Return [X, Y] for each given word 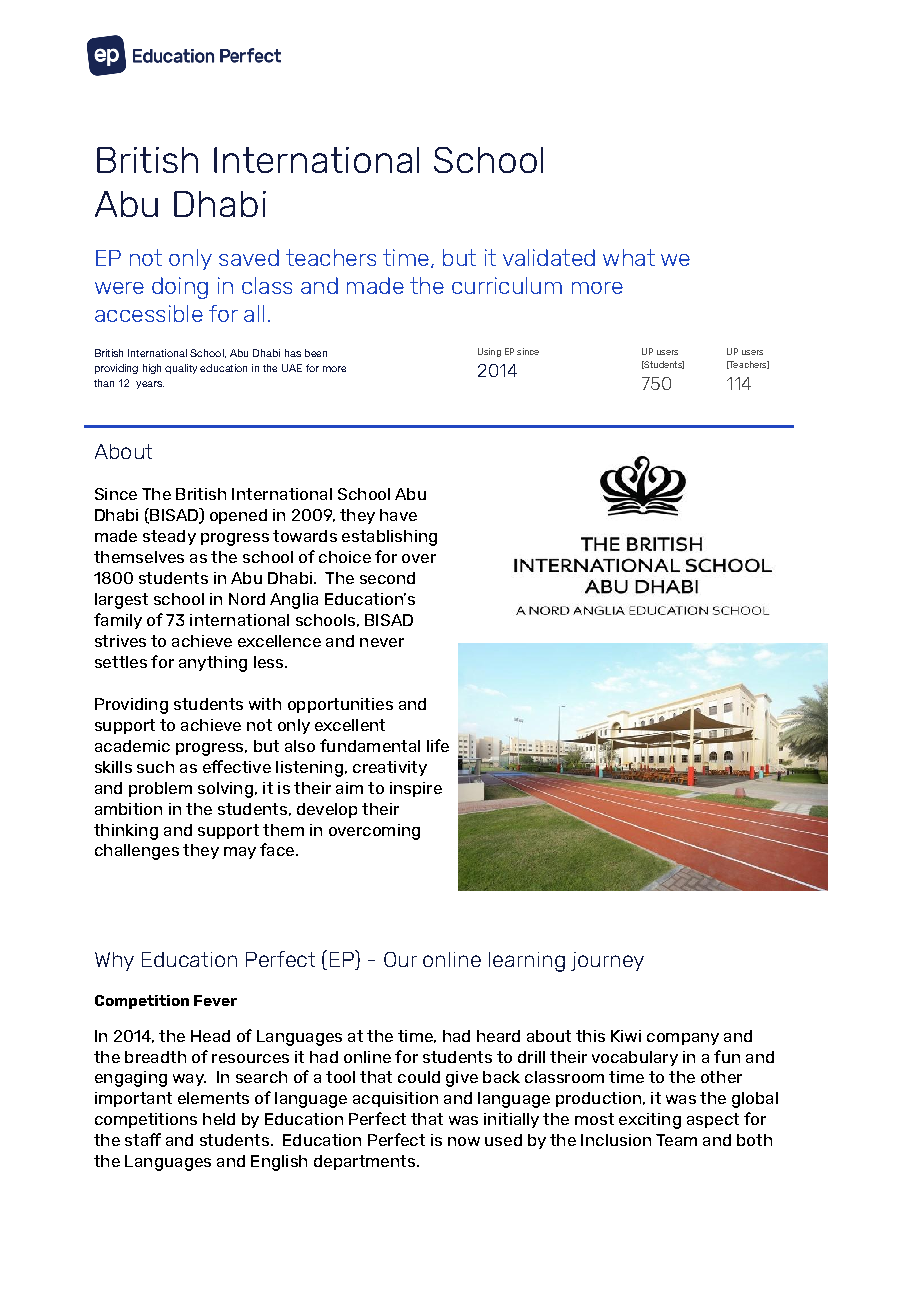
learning [527, 962]
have [398, 515]
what [629, 257]
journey [607, 961]
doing [180, 288]
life [438, 745]
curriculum [507, 285]
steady [169, 537]
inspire [416, 789]
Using [489, 352]
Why [114, 961]
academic [132, 746]
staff [143, 1139]
